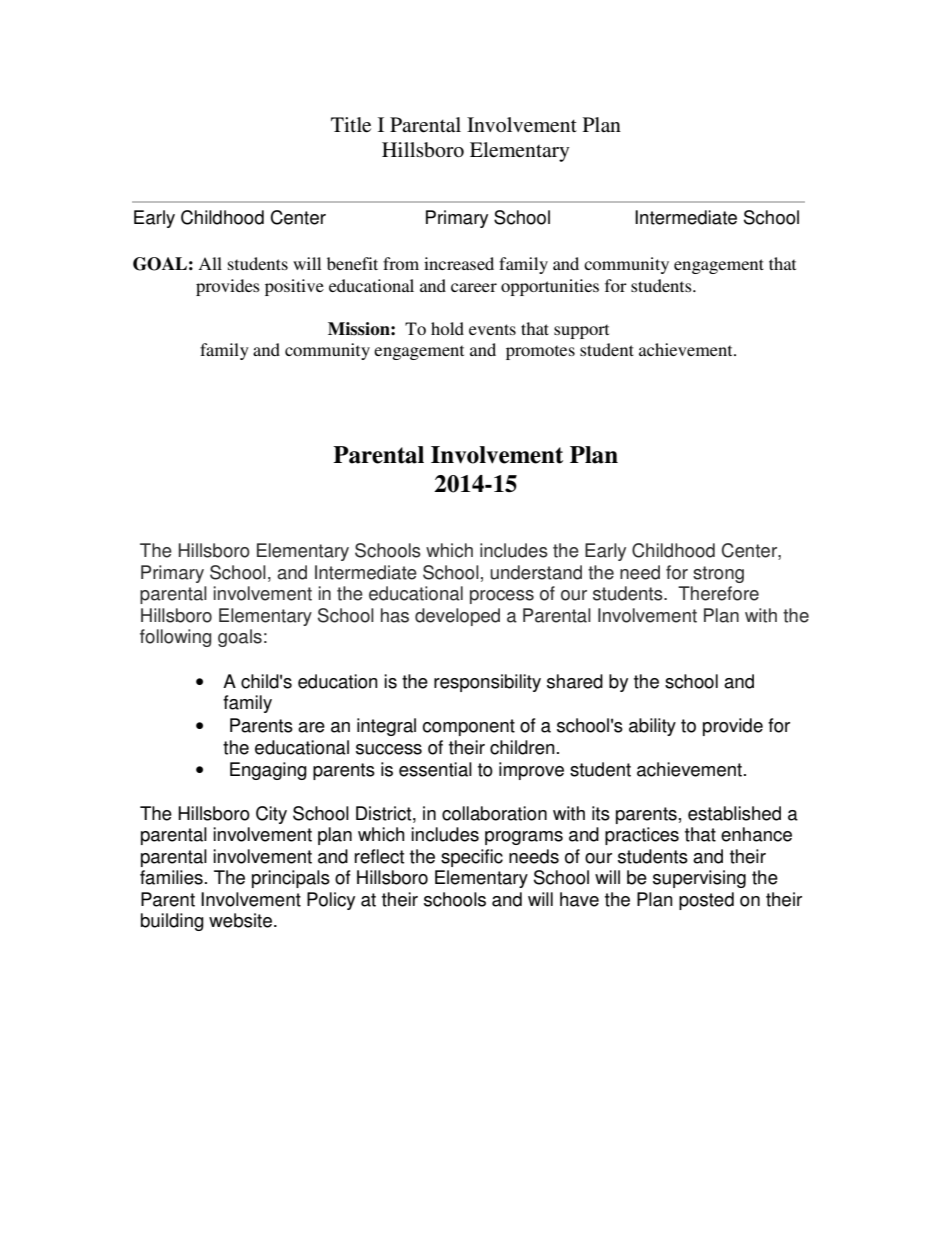 This document has width=952, height=1233. What do you see at coordinates (240, 920) in the document?
I see `website` at bounding box center [240, 920].
